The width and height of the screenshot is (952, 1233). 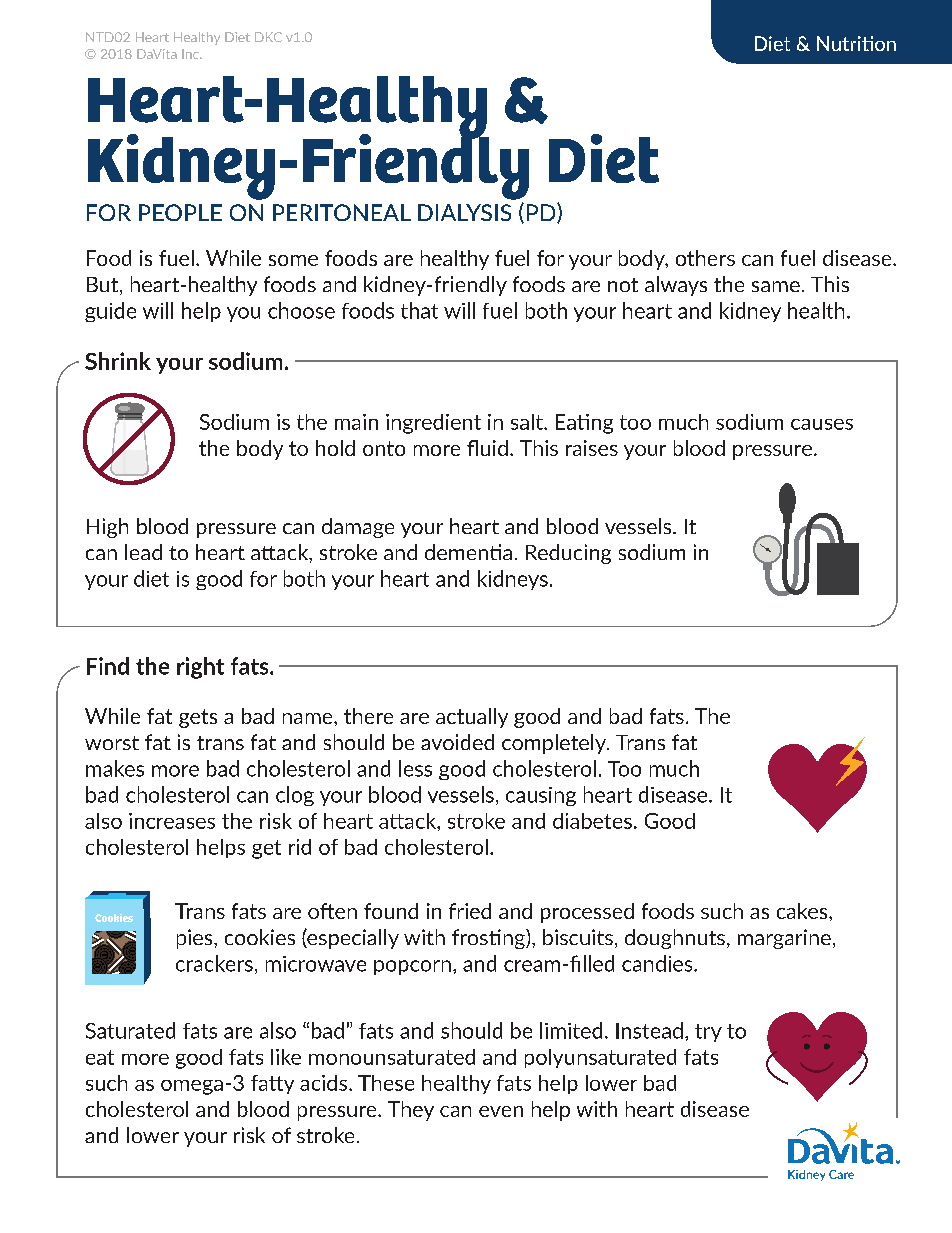 What do you see at coordinates (822, 424) in the screenshot?
I see `causes` at bounding box center [822, 424].
